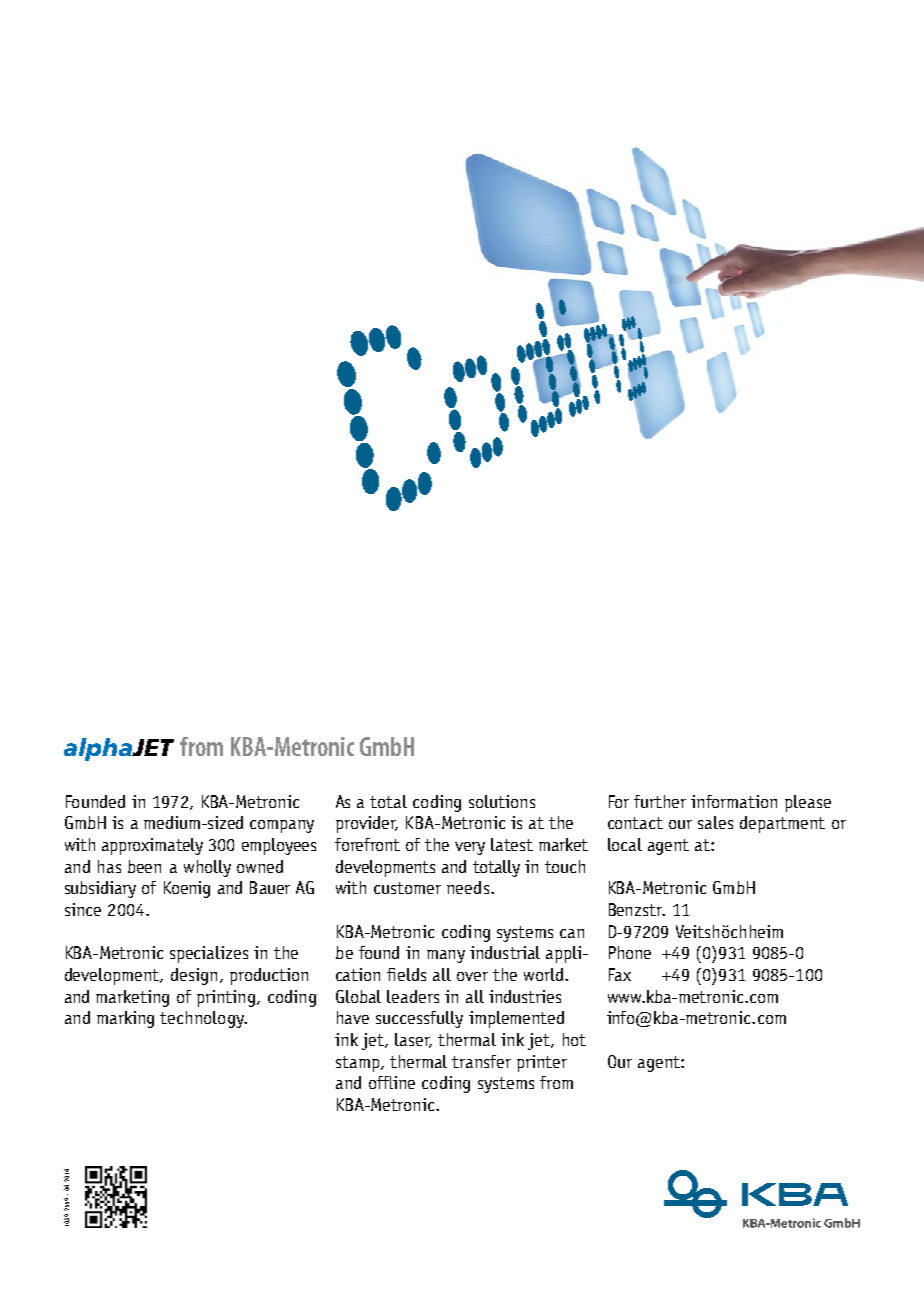 This image has width=924, height=1302. Describe the element at coordinates (502, 801) in the image. I see `solutions` at that location.
